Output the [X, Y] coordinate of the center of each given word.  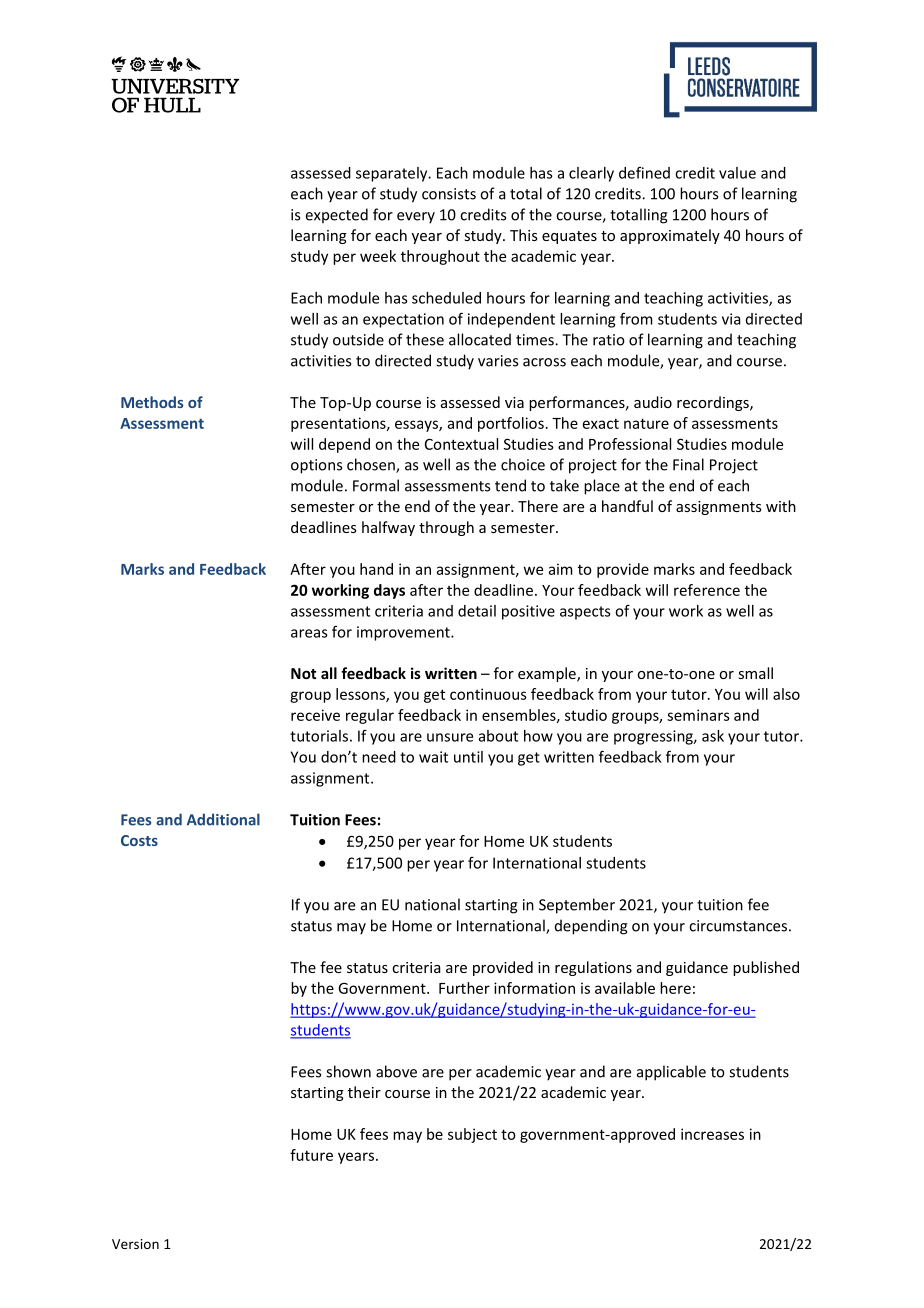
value [737, 173]
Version [135, 1244]
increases [712, 1134]
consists [449, 194]
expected [337, 215]
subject [472, 1135]
